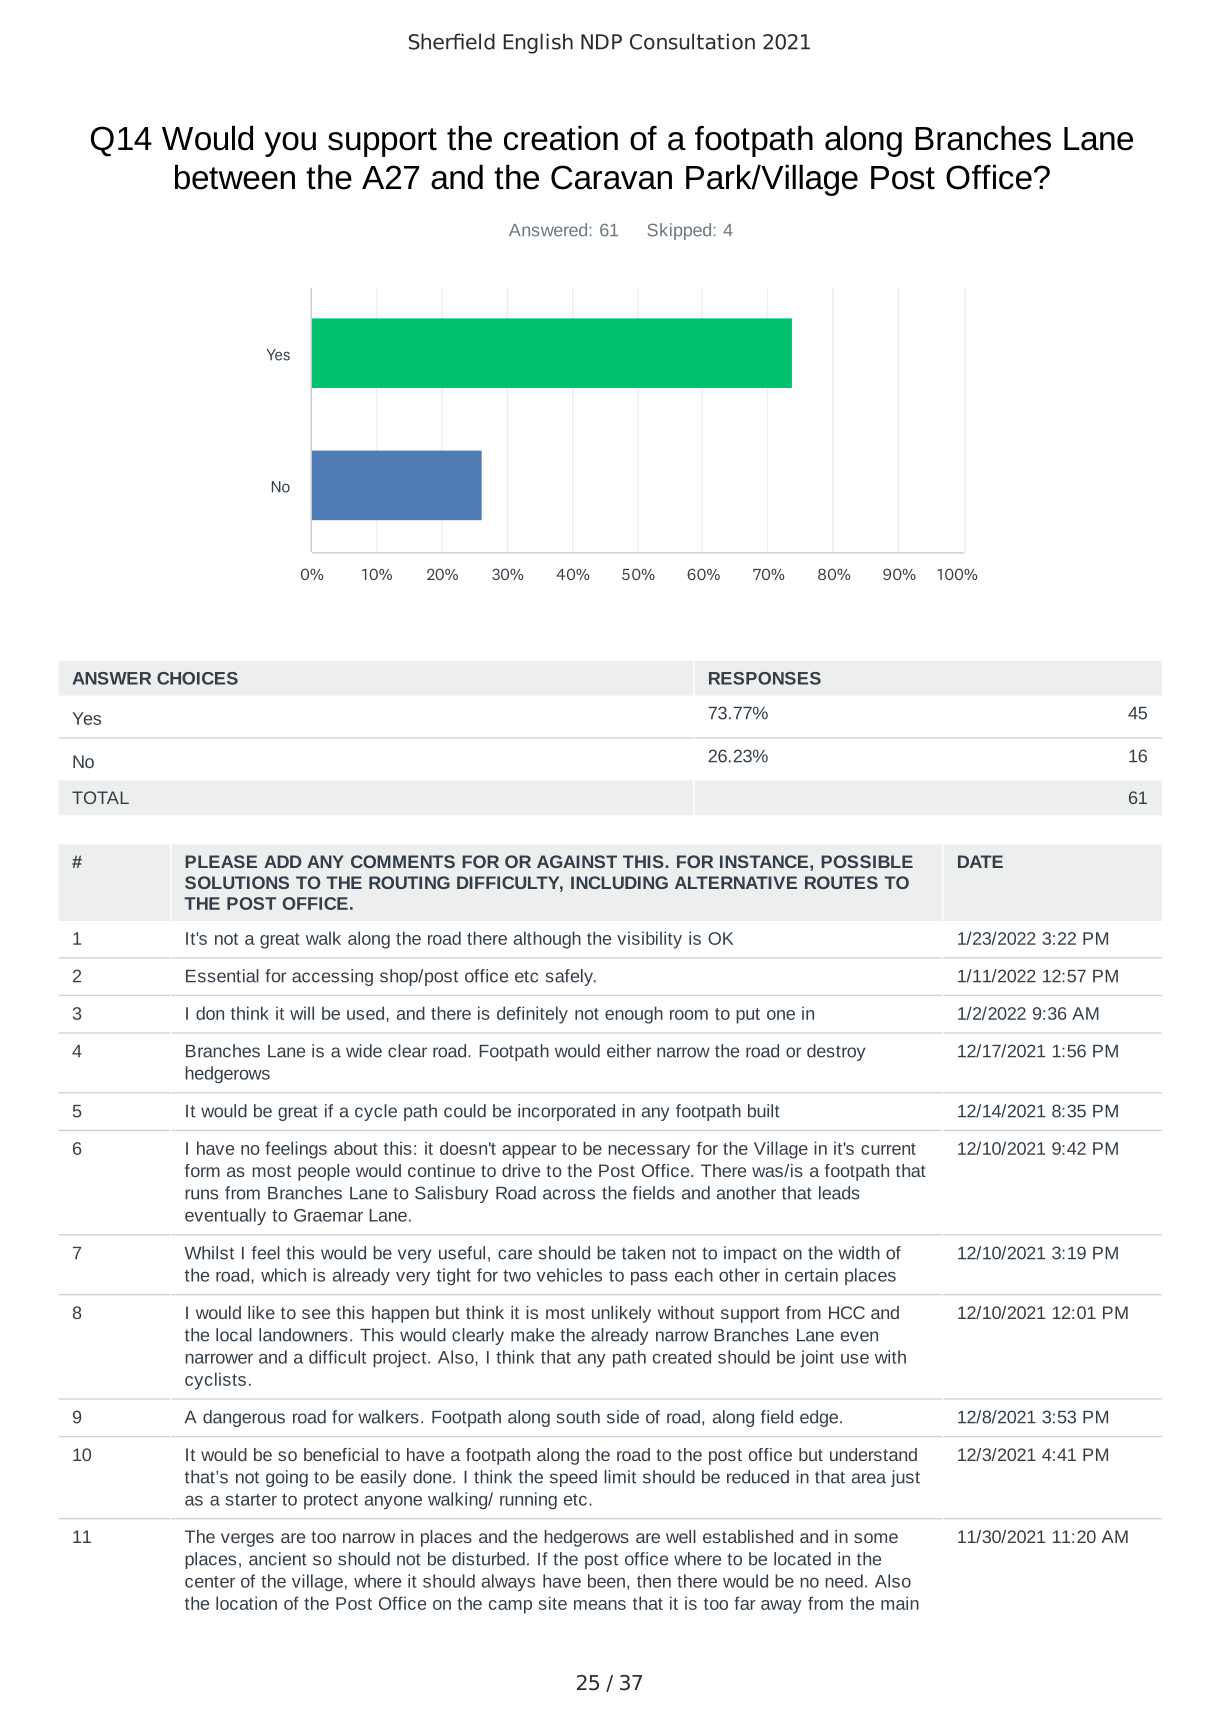 The height and width of the image is (1724, 1218). What do you see at coordinates (538, 43) in the image?
I see `English` at bounding box center [538, 43].
